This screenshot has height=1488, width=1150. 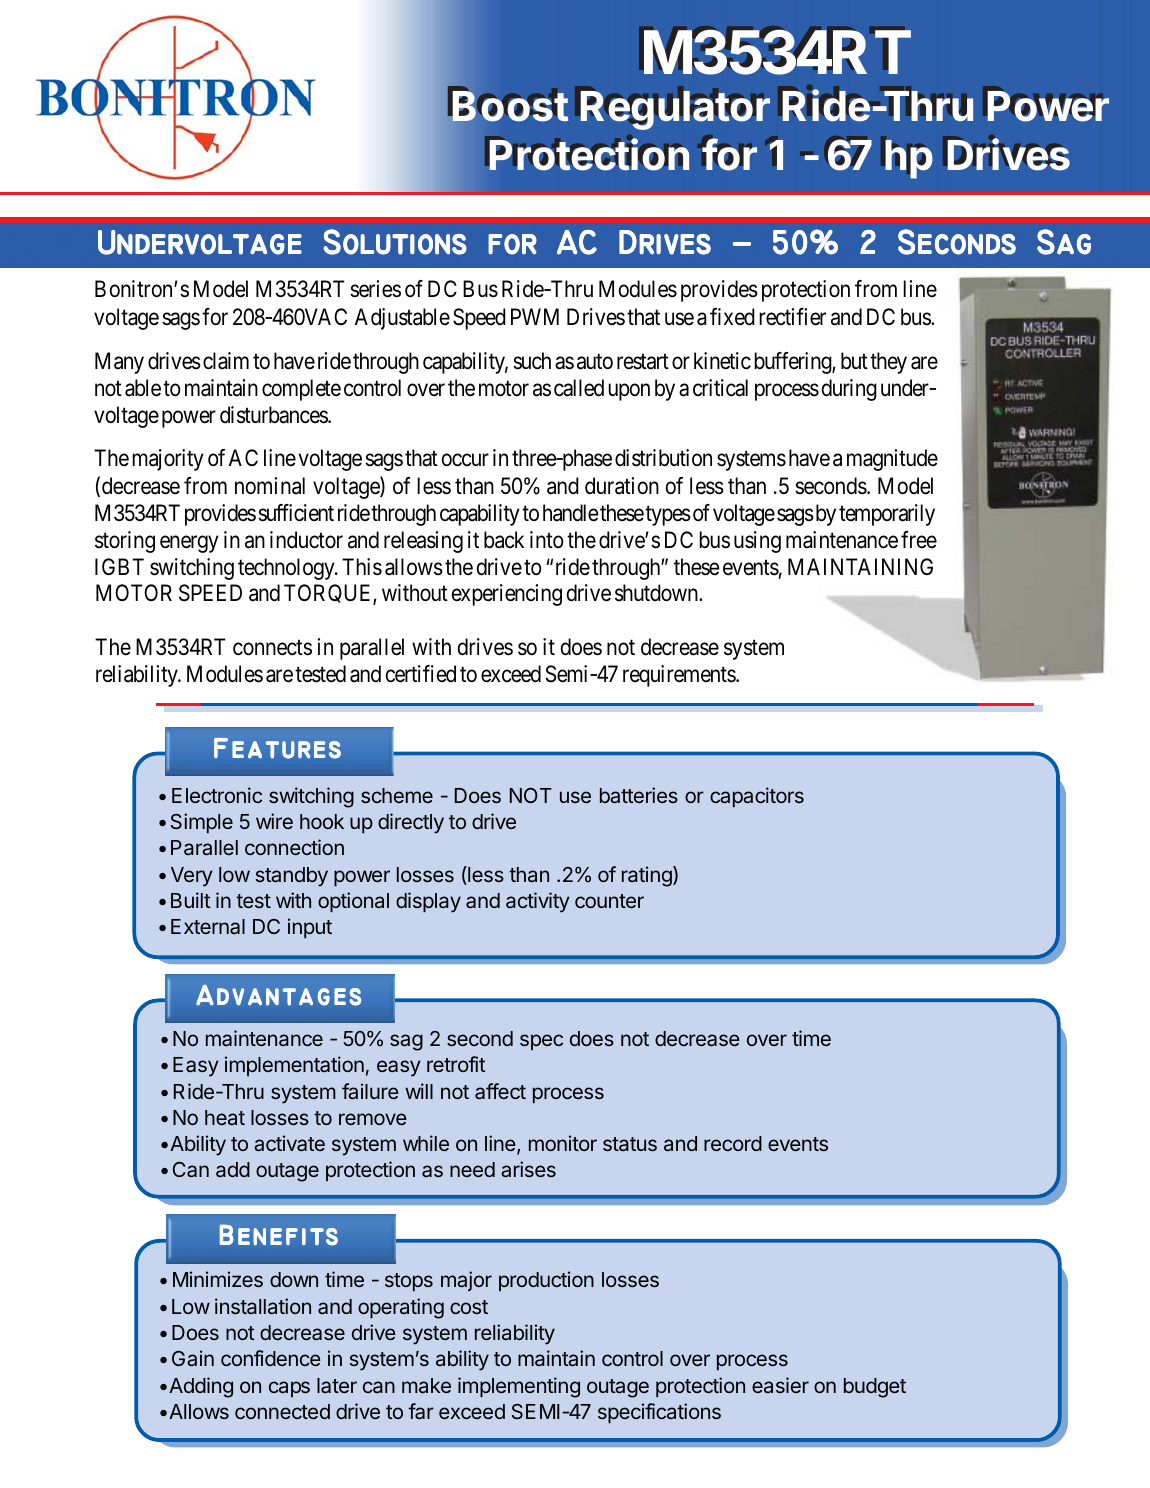 What do you see at coordinates (733, 1143) in the screenshot?
I see `record` at bounding box center [733, 1143].
